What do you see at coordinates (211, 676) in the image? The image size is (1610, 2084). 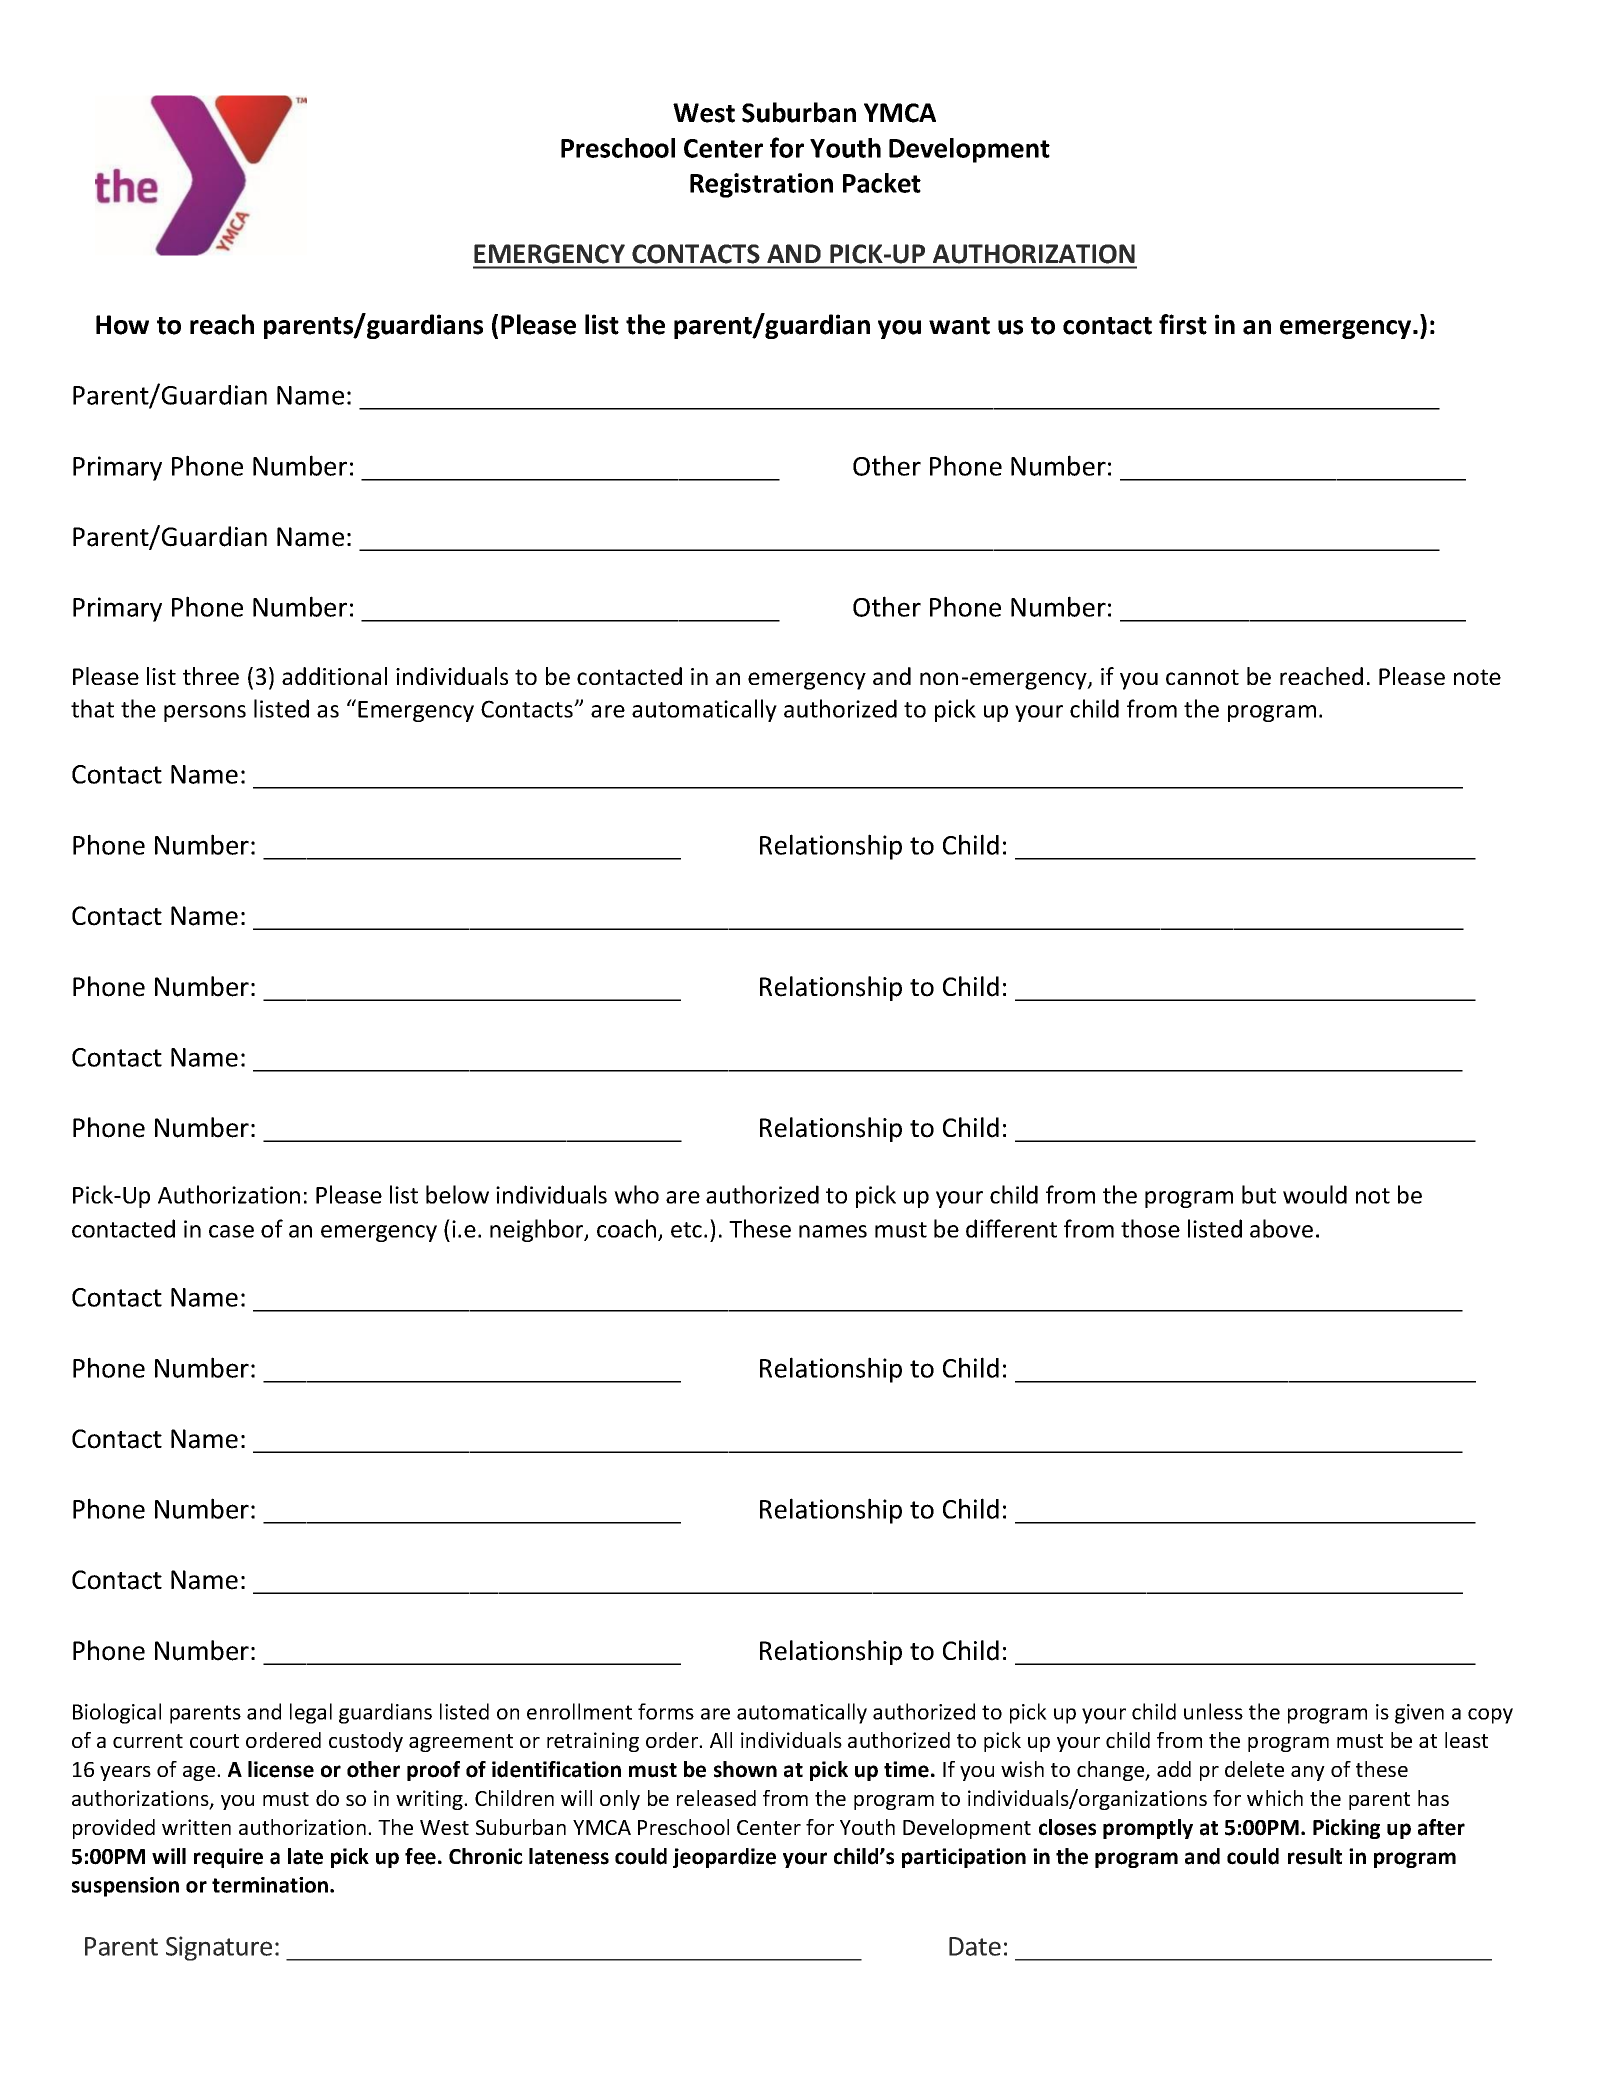 I see `three` at bounding box center [211, 676].
